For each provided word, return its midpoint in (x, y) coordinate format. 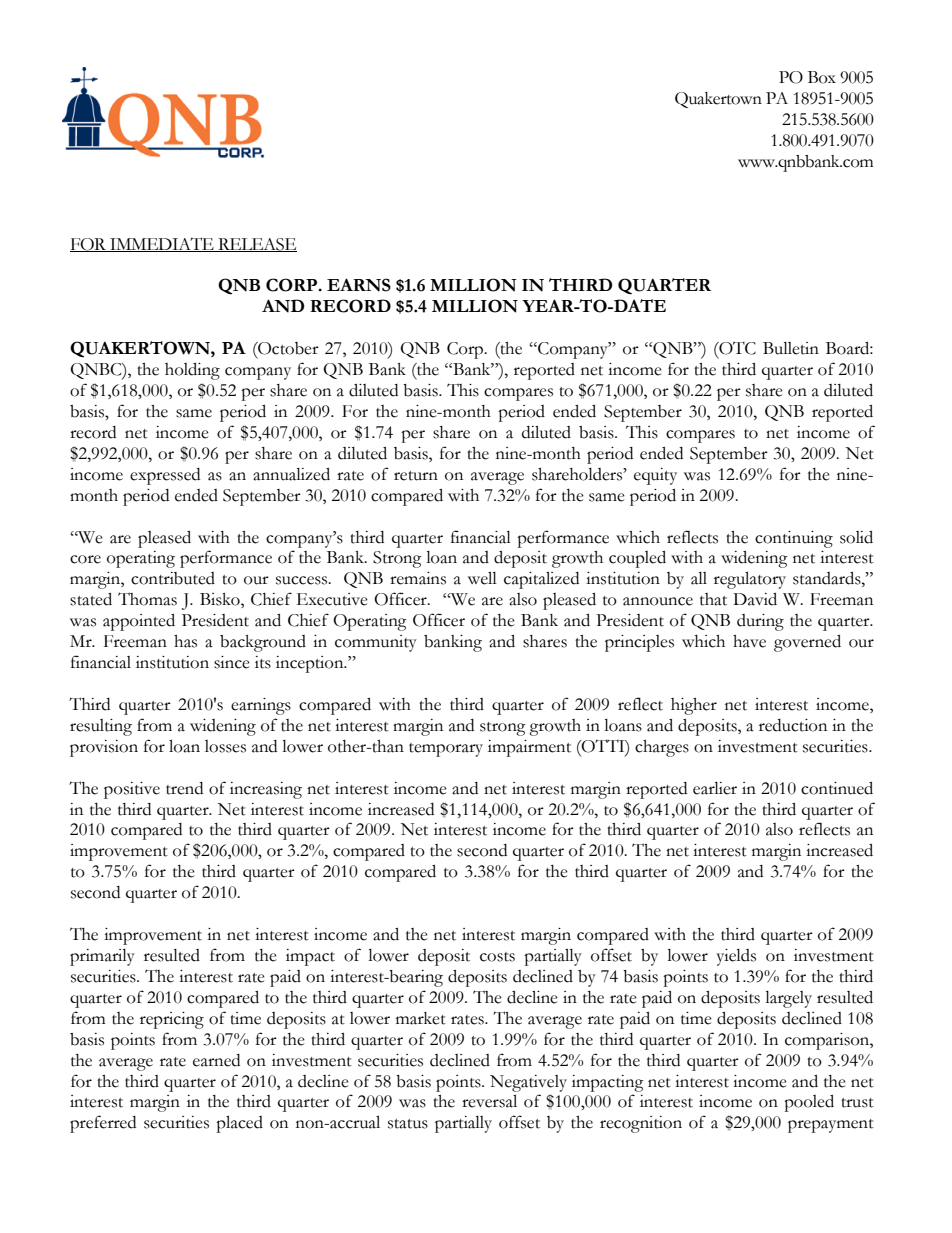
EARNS (359, 285)
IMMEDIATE (162, 244)
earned (216, 1060)
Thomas (147, 599)
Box (822, 77)
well (482, 578)
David (755, 599)
